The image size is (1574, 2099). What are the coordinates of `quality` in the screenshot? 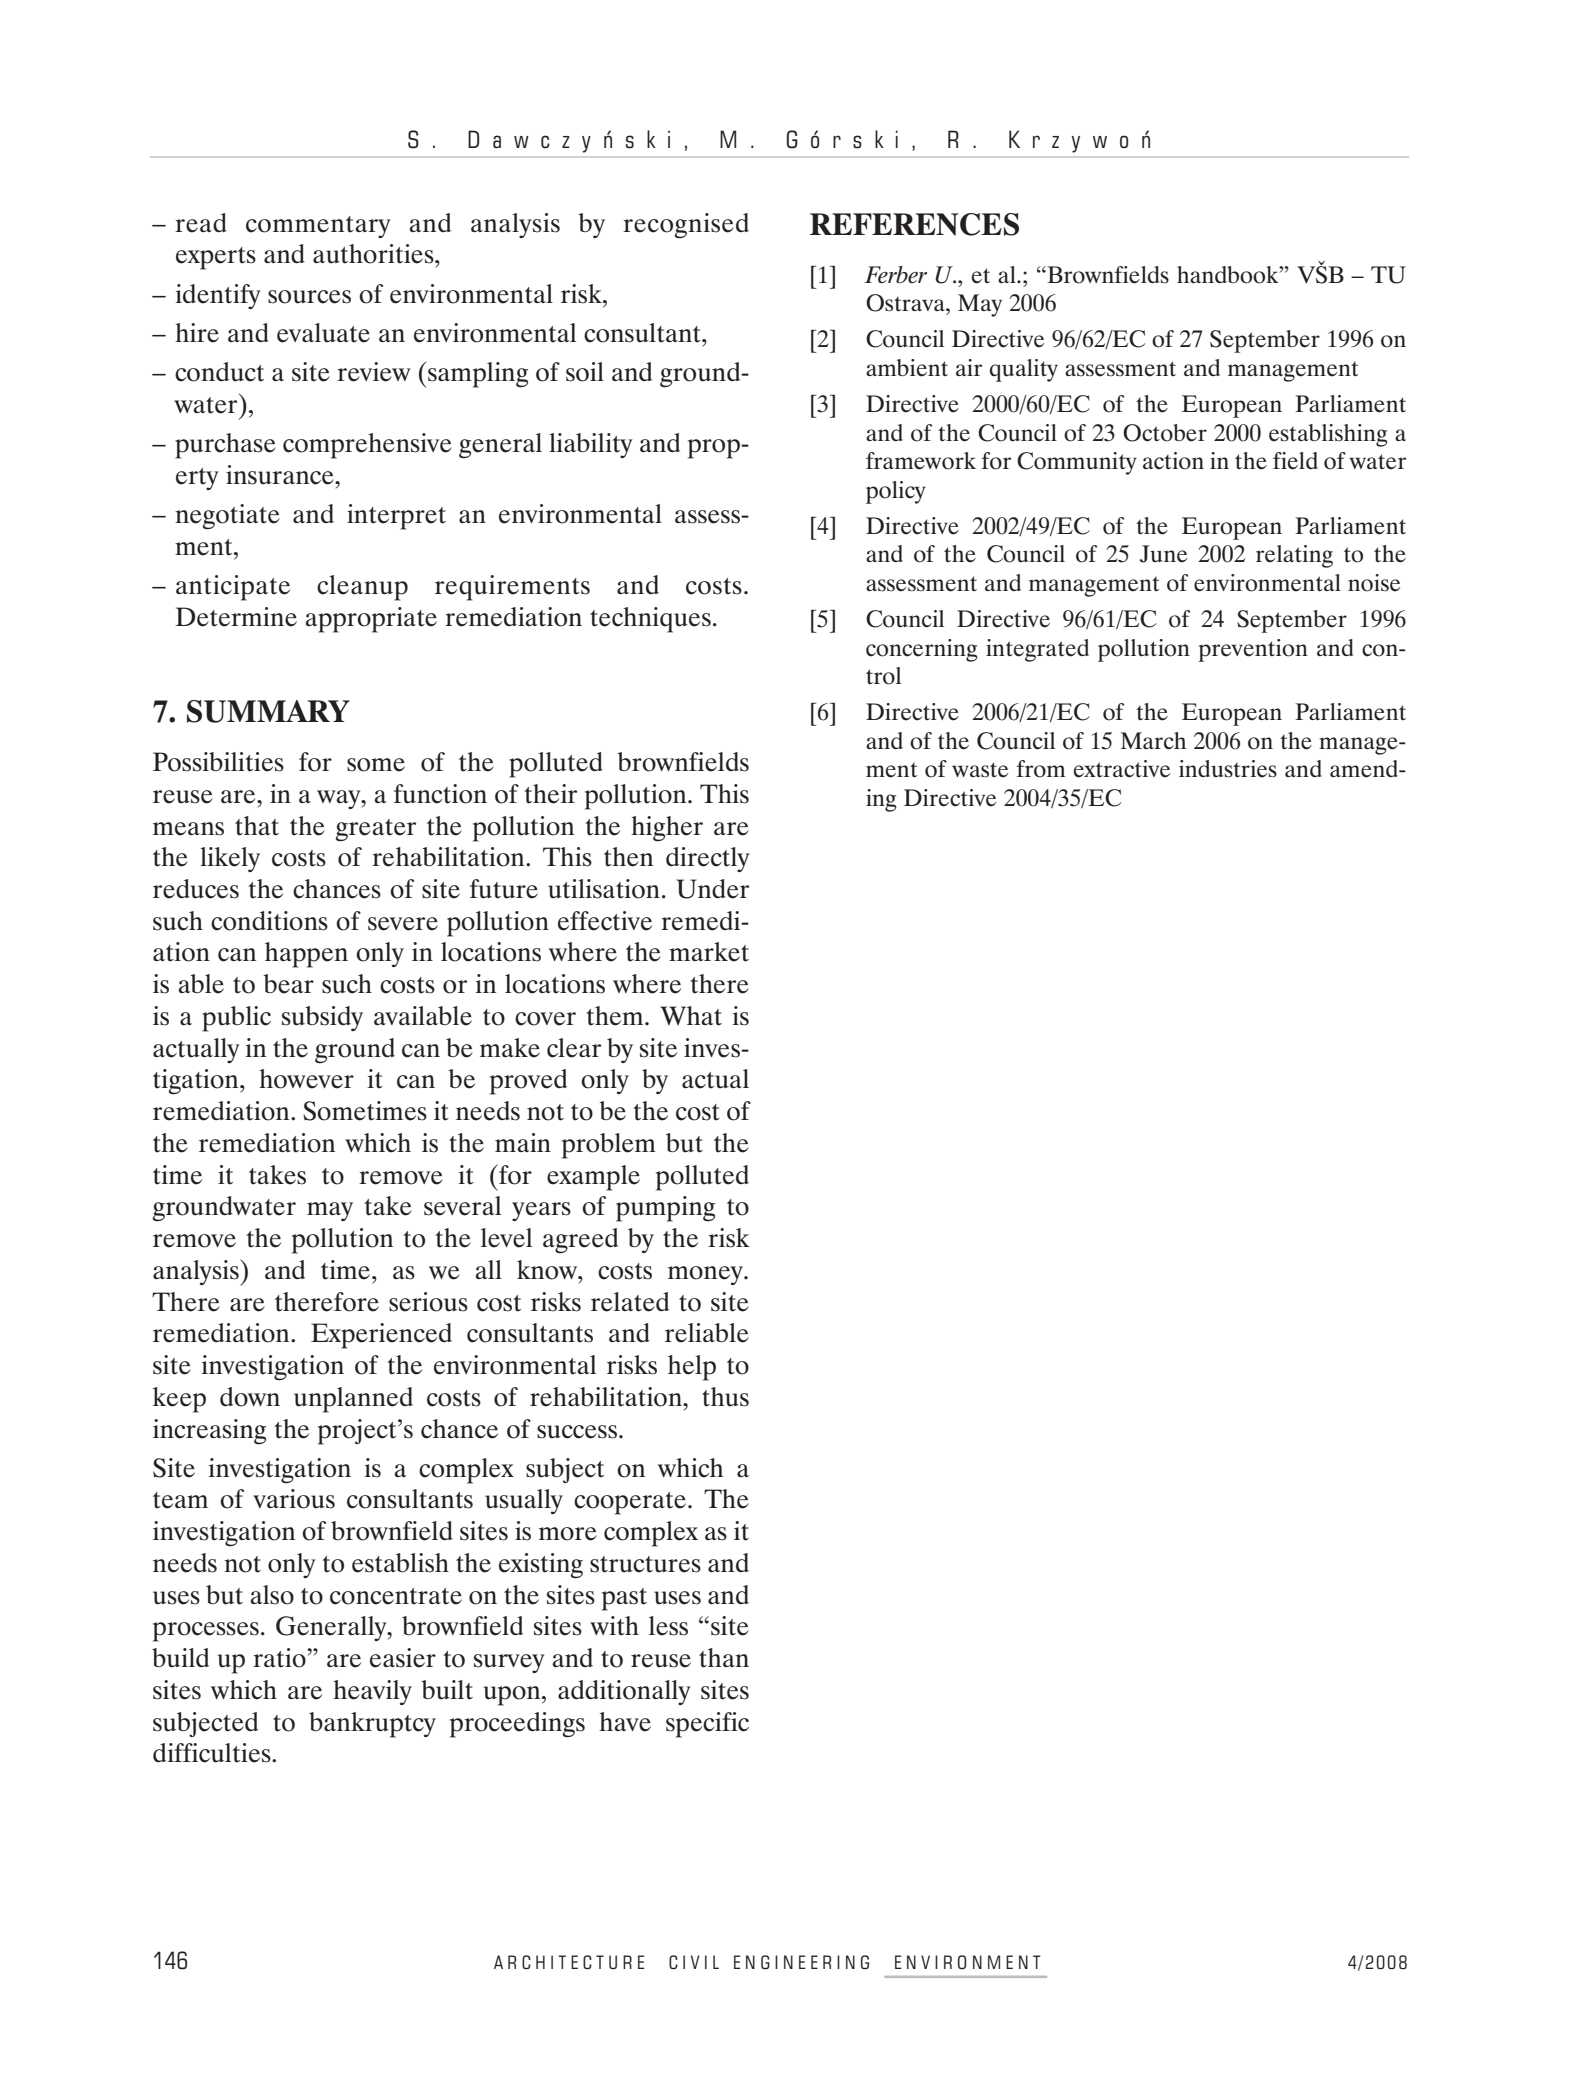 It's located at (1024, 370).
